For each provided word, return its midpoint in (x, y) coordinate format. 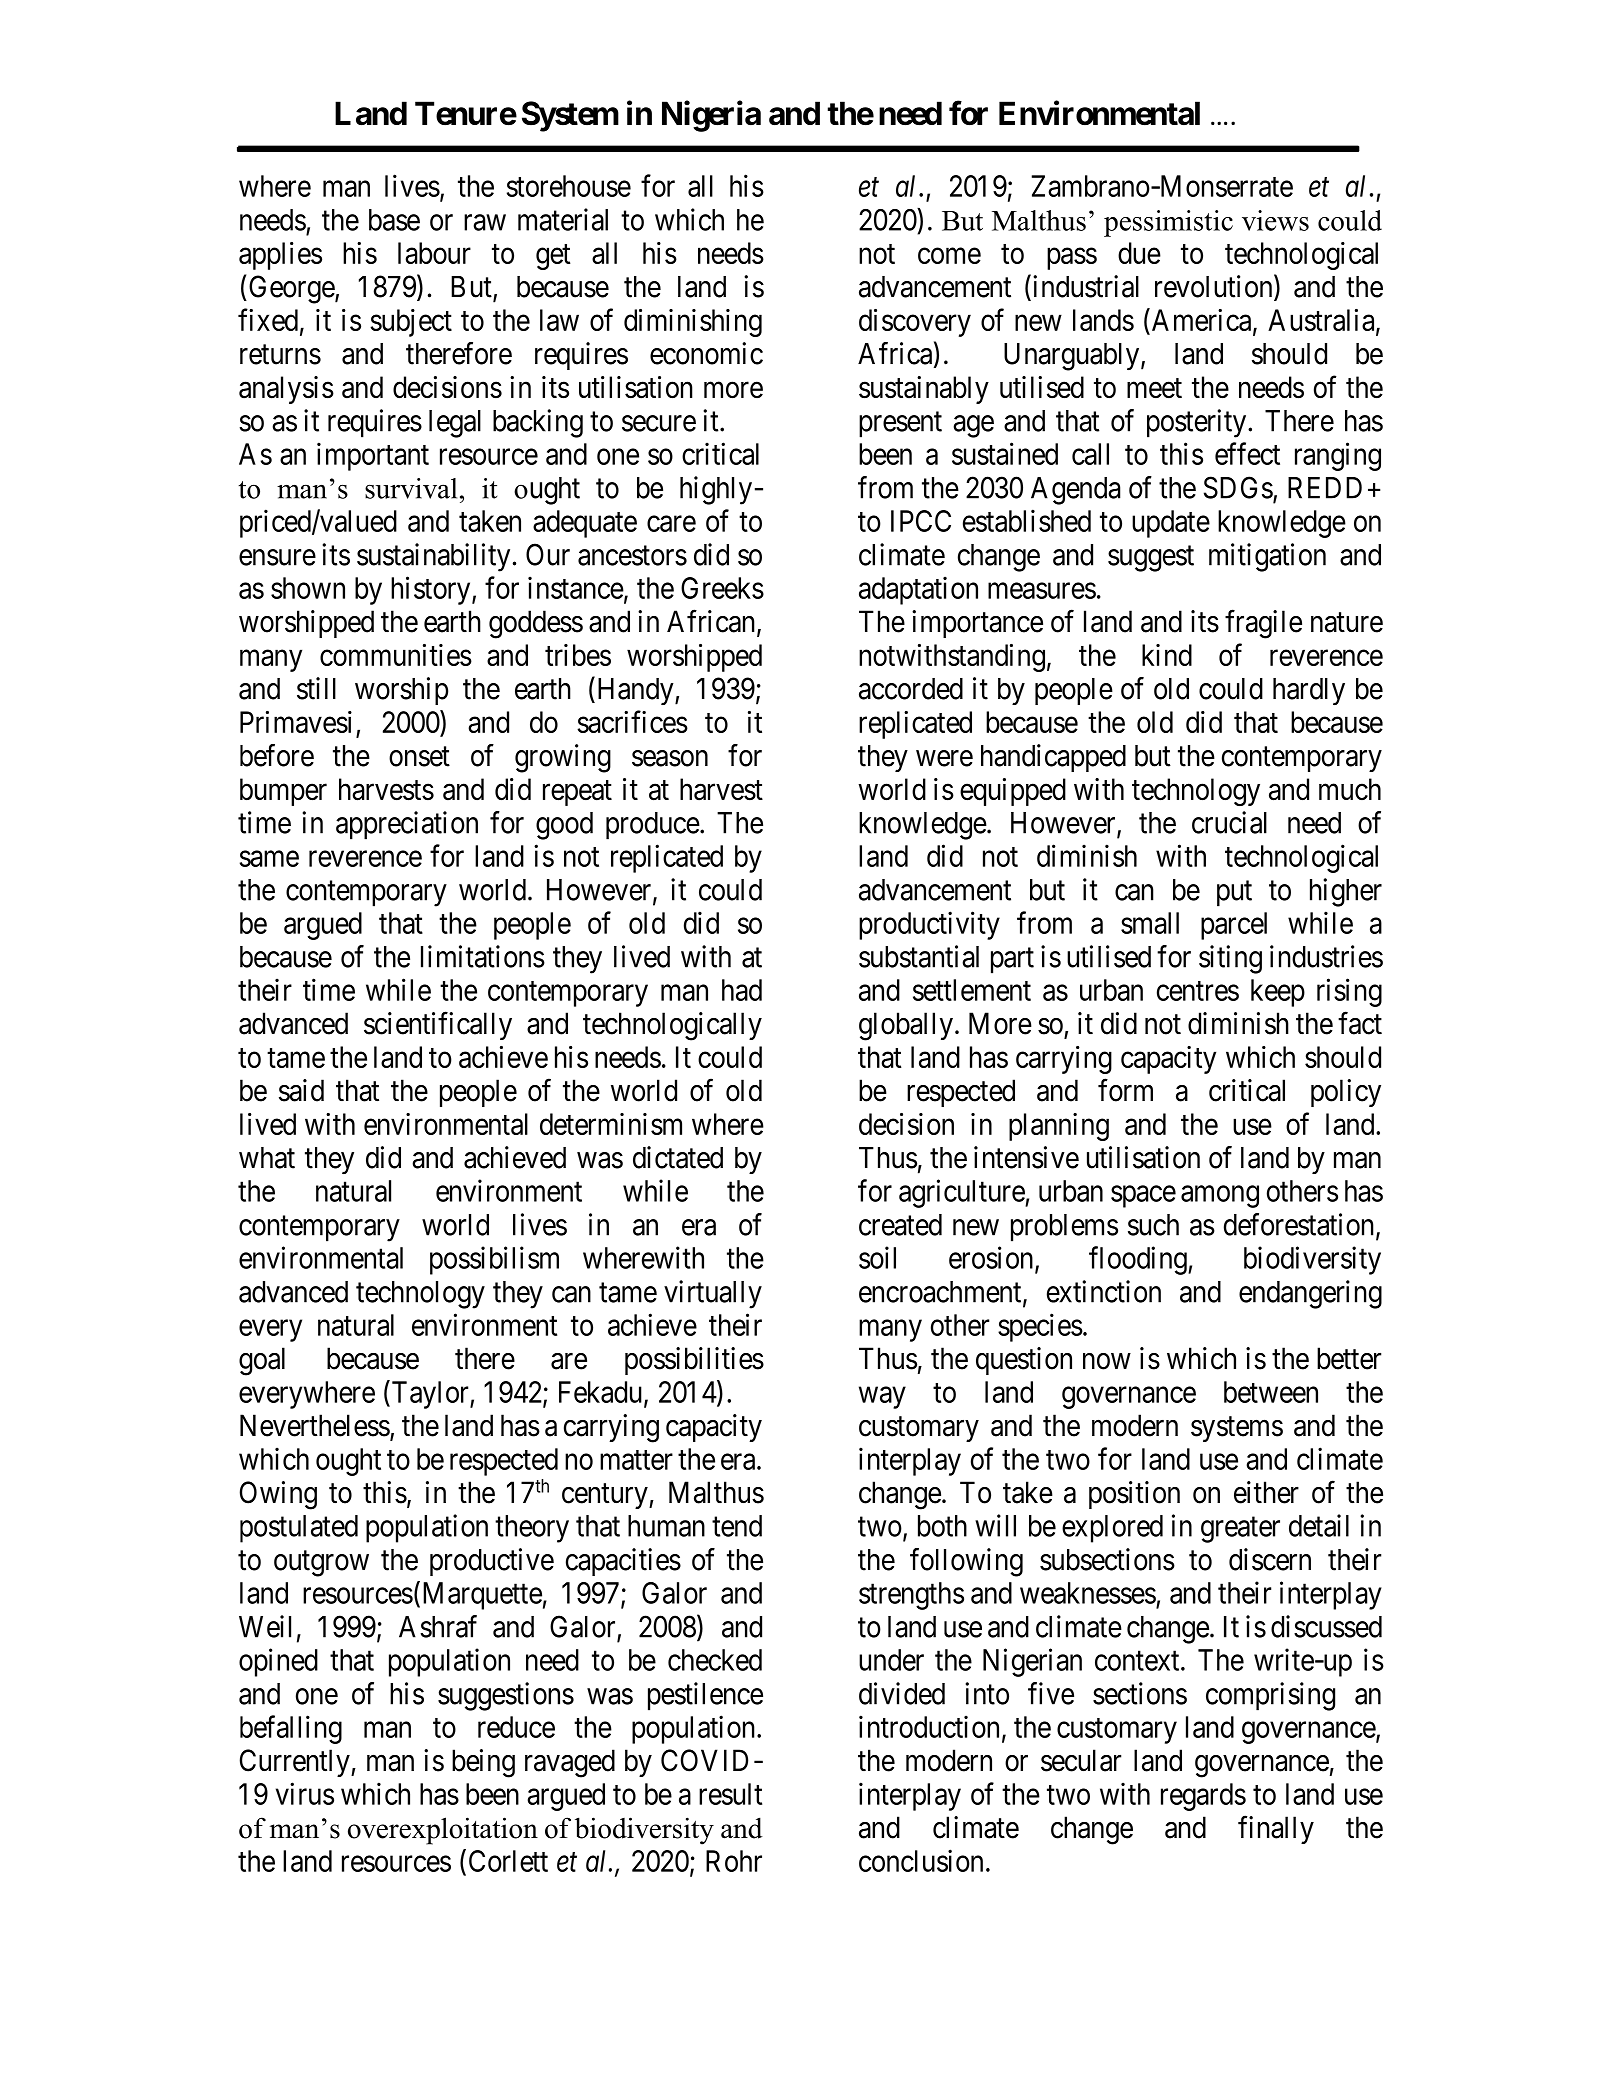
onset (419, 757)
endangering (1310, 1294)
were (944, 758)
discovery (915, 323)
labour (434, 253)
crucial (1229, 822)
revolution (1215, 287)
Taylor (430, 1394)
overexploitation (443, 1831)
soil (877, 1257)
